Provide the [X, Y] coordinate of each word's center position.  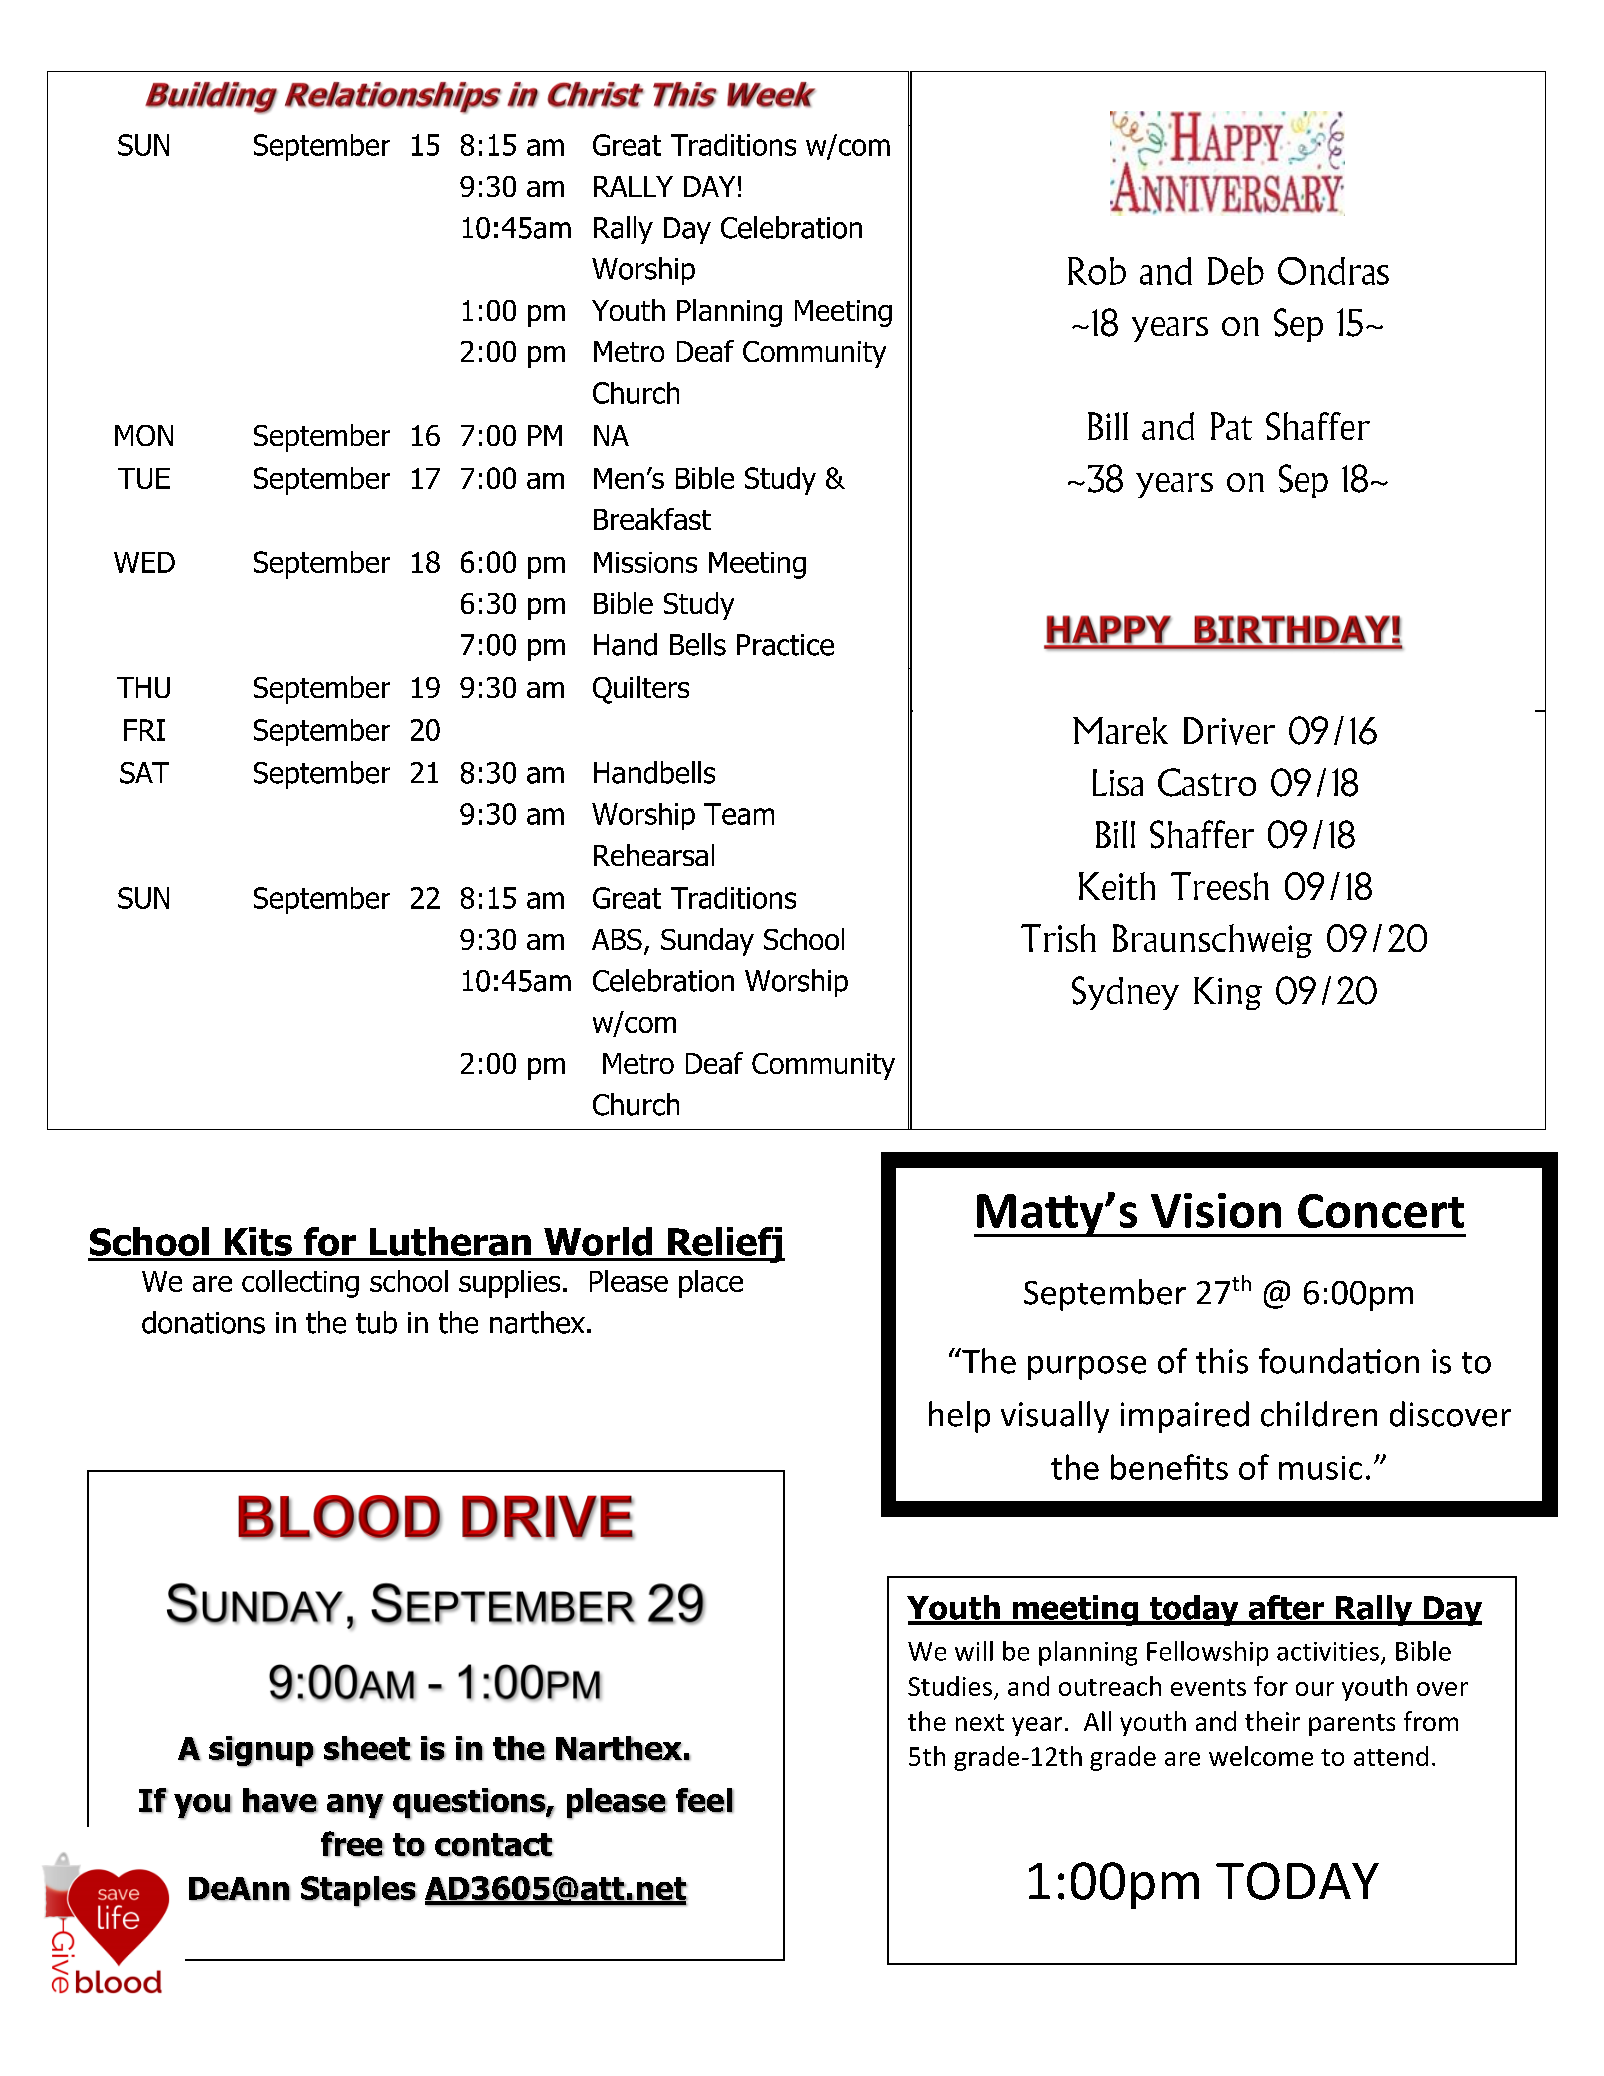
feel [705, 1800]
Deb [1236, 271]
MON [144, 435]
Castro [1207, 782]
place [711, 1284]
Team [739, 814]
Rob [1097, 271]
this [1222, 1361]
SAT [144, 773]
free [352, 1844]
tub [376, 1322]
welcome [1261, 1756]
